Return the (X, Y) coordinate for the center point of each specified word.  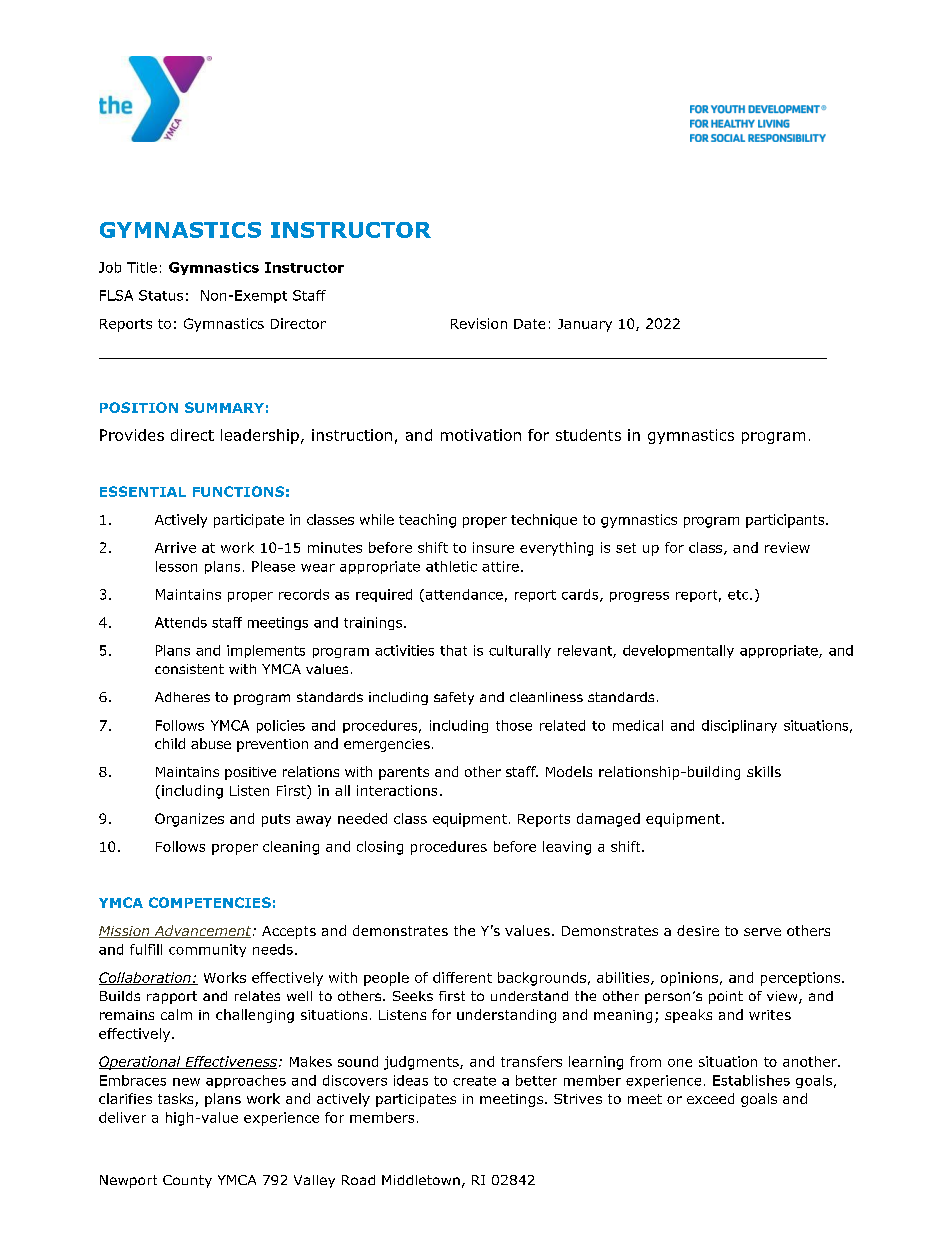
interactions (397, 790)
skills (764, 771)
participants (786, 521)
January (585, 325)
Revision (479, 323)
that (453, 650)
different (462, 977)
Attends (181, 622)
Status (161, 295)
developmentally (678, 651)
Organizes (189, 820)
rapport (172, 997)
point (726, 997)
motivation (481, 435)
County (187, 1181)
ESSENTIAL (143, 491)
